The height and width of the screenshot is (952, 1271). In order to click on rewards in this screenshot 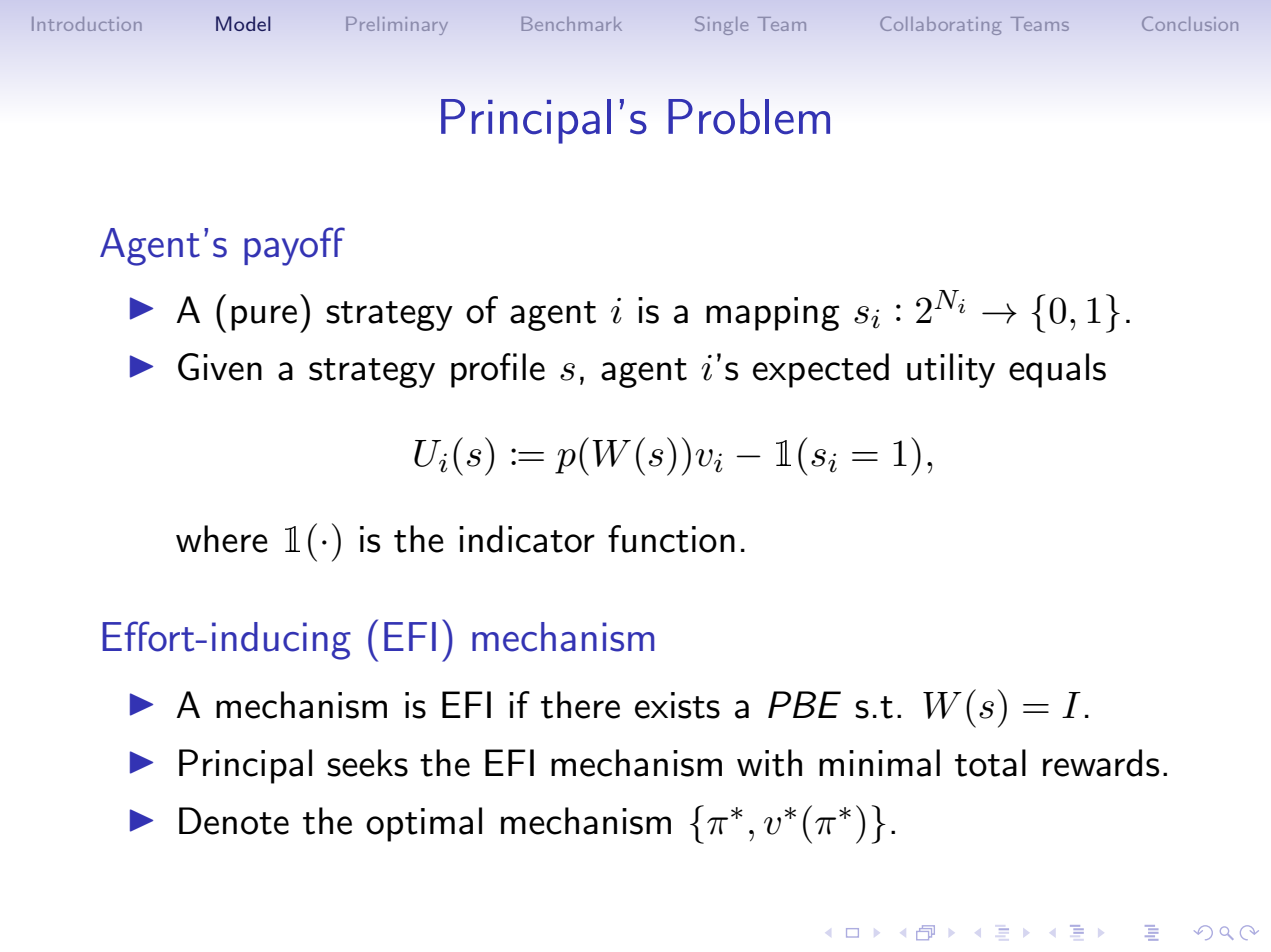, I will do `click(1101, 763)`.
